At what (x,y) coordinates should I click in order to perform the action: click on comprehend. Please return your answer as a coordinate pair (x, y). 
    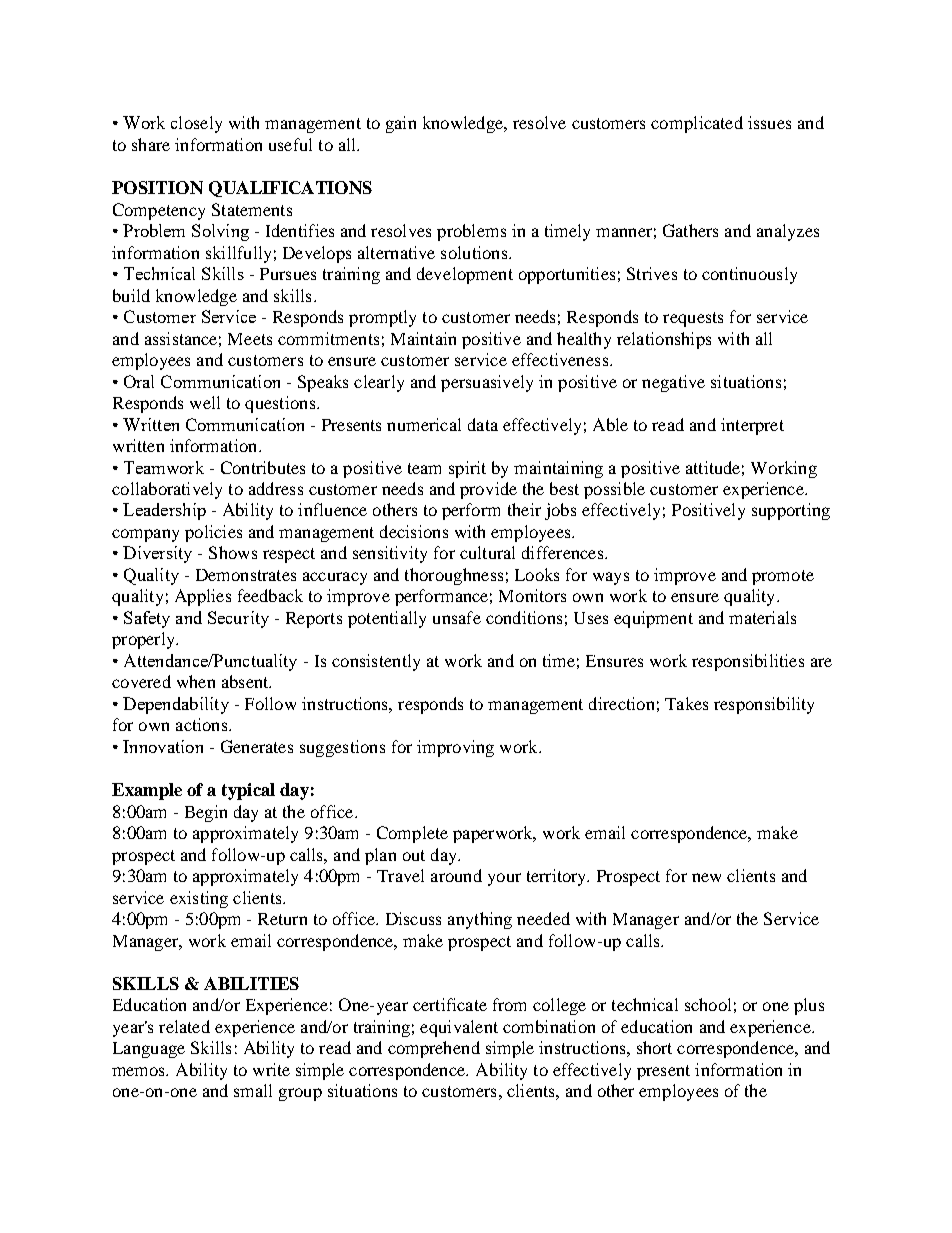
    Looking at the image, I should click on (434, 1049).
